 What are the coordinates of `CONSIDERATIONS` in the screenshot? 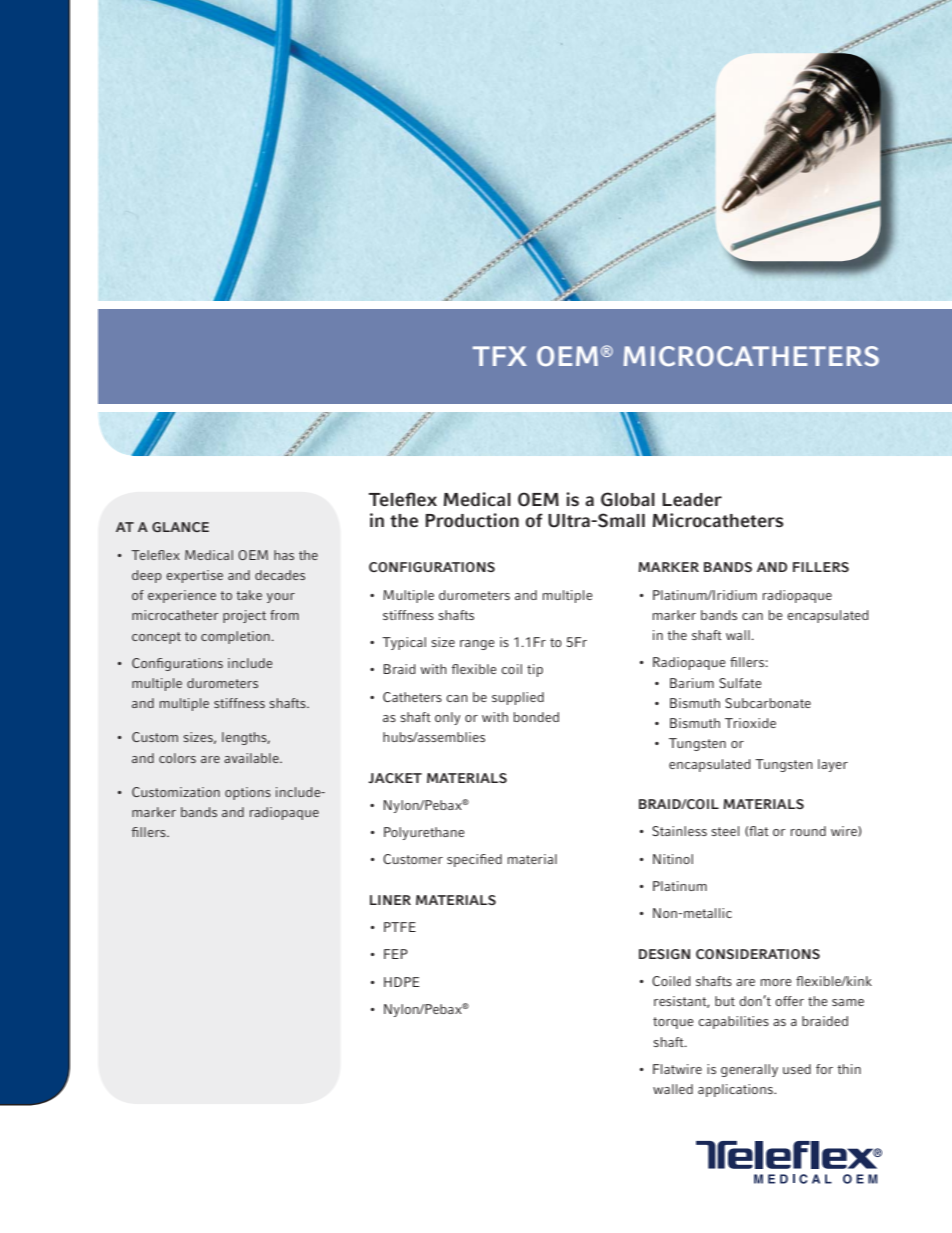 It's located at (758, 954).
